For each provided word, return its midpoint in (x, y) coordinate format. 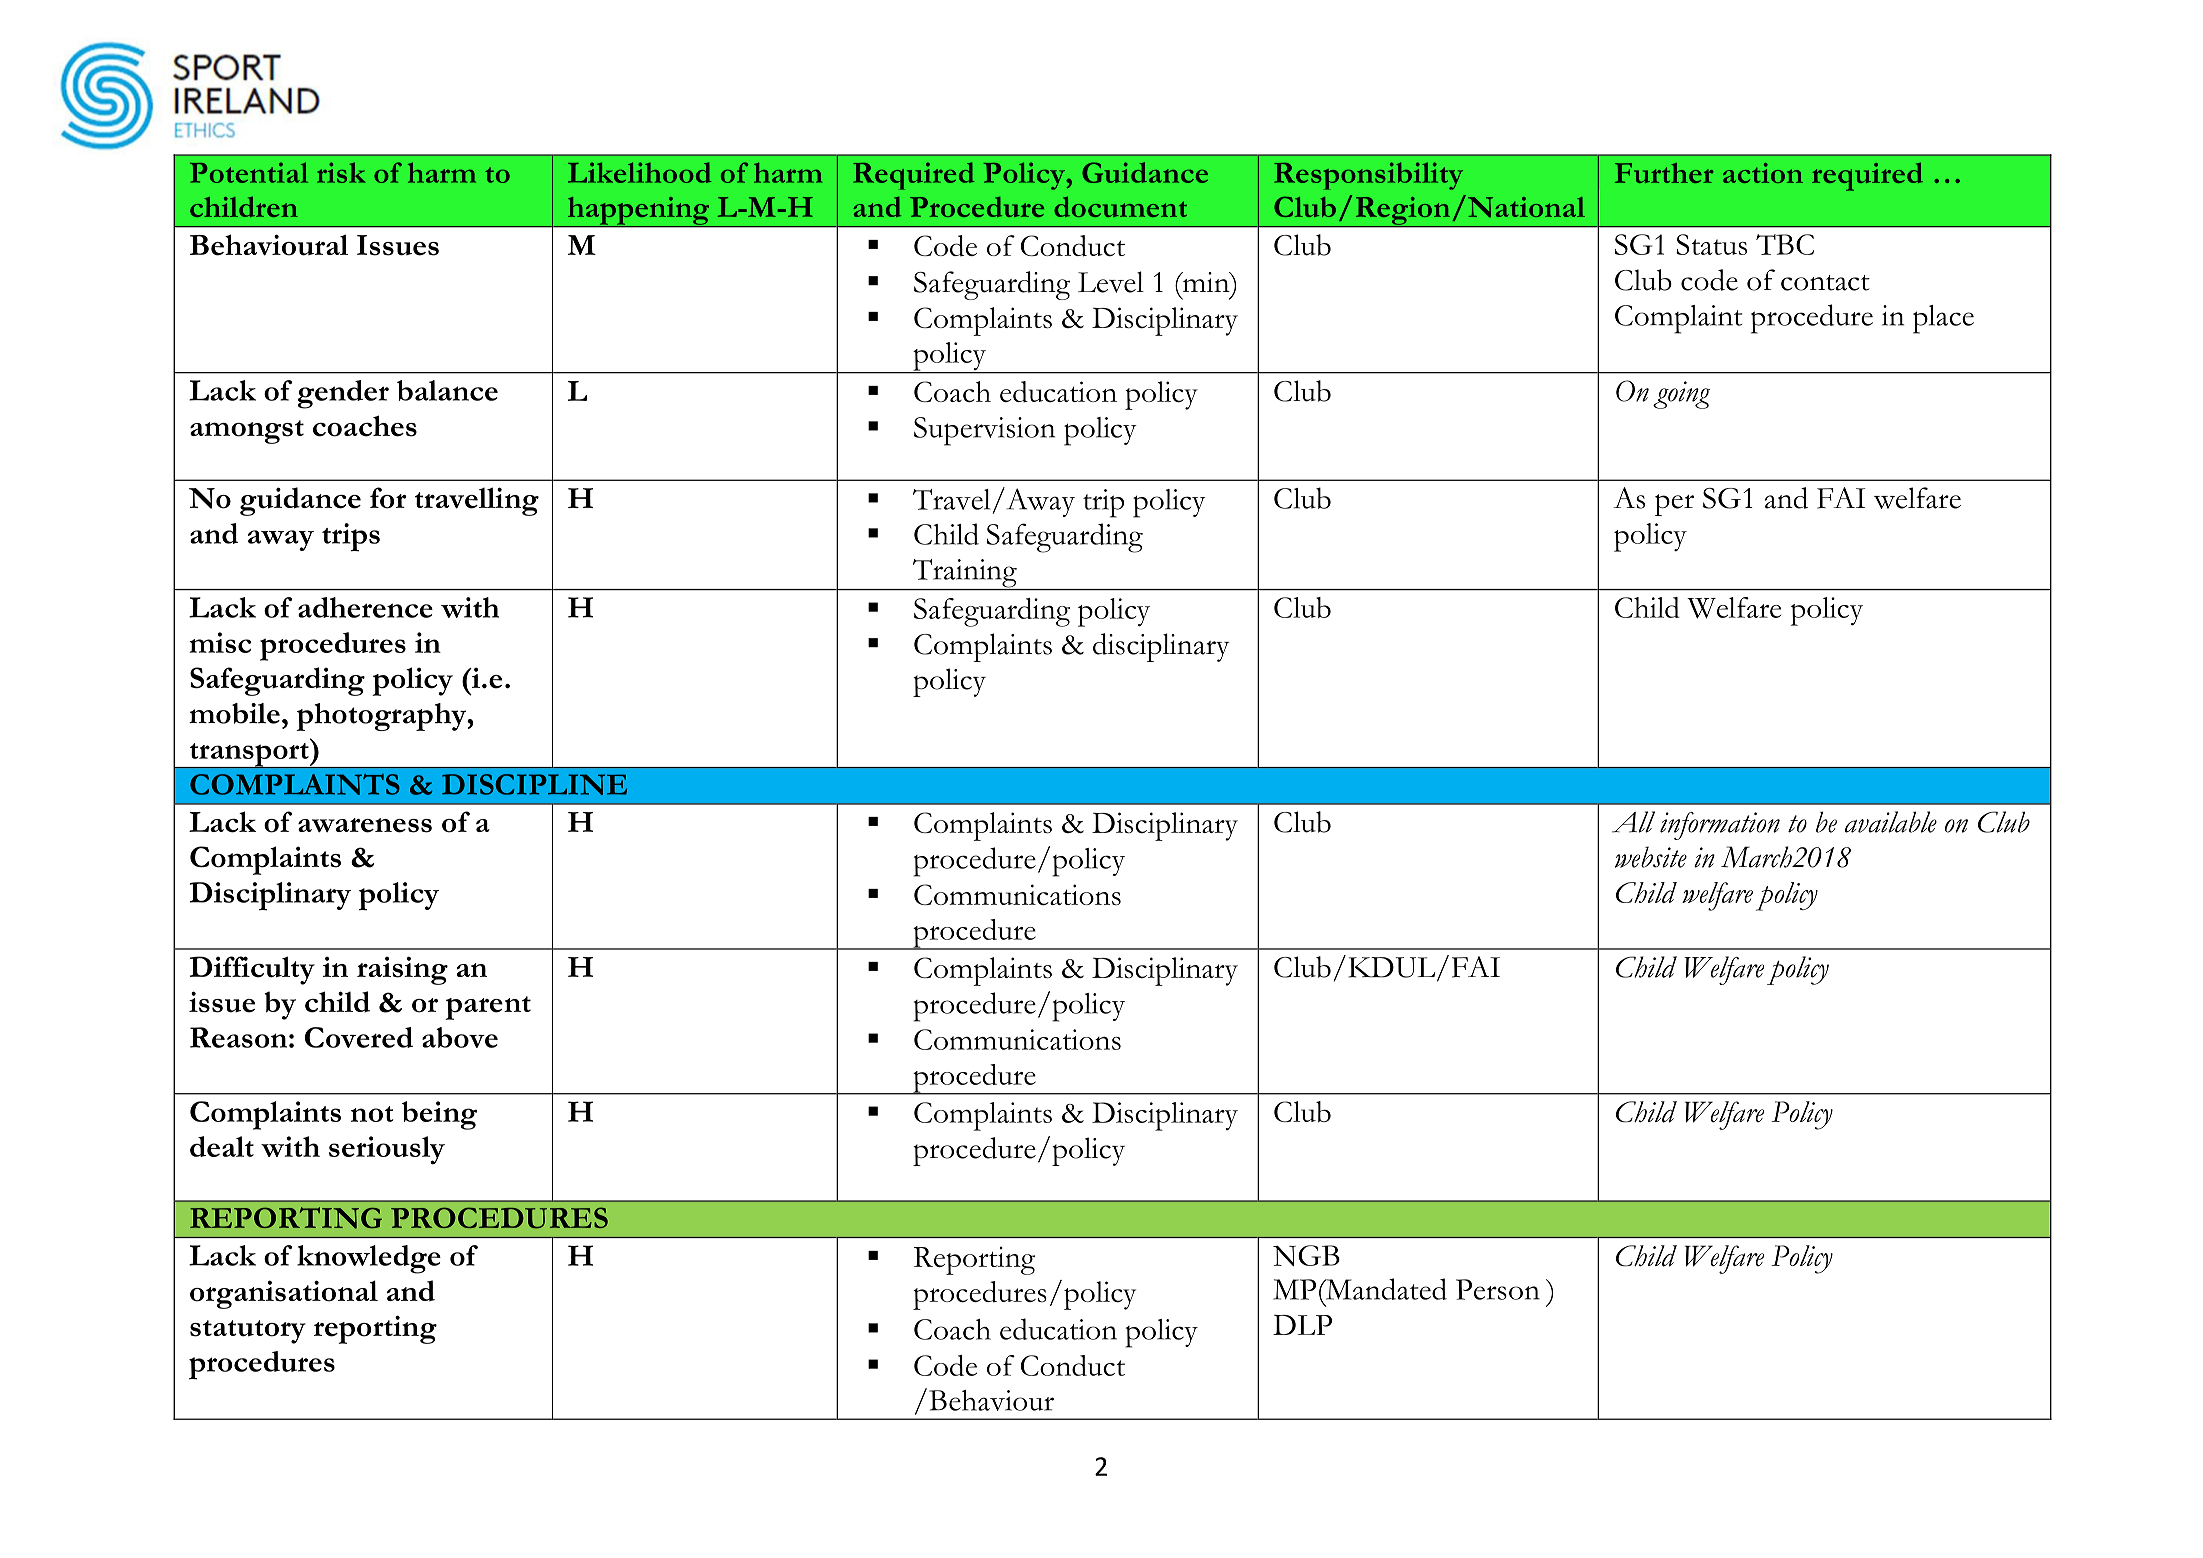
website (1651, 857)
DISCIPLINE (534, 784)
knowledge (369, 1259)
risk (341, 172)
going (1681, 395)
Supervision (984, 431)
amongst (247, 432)
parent (488, 1008)
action (1763, 173)
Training (964, 574)
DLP (1302, 1325)
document (1120, 207)
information (1720, 826)
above (460, 1037)
